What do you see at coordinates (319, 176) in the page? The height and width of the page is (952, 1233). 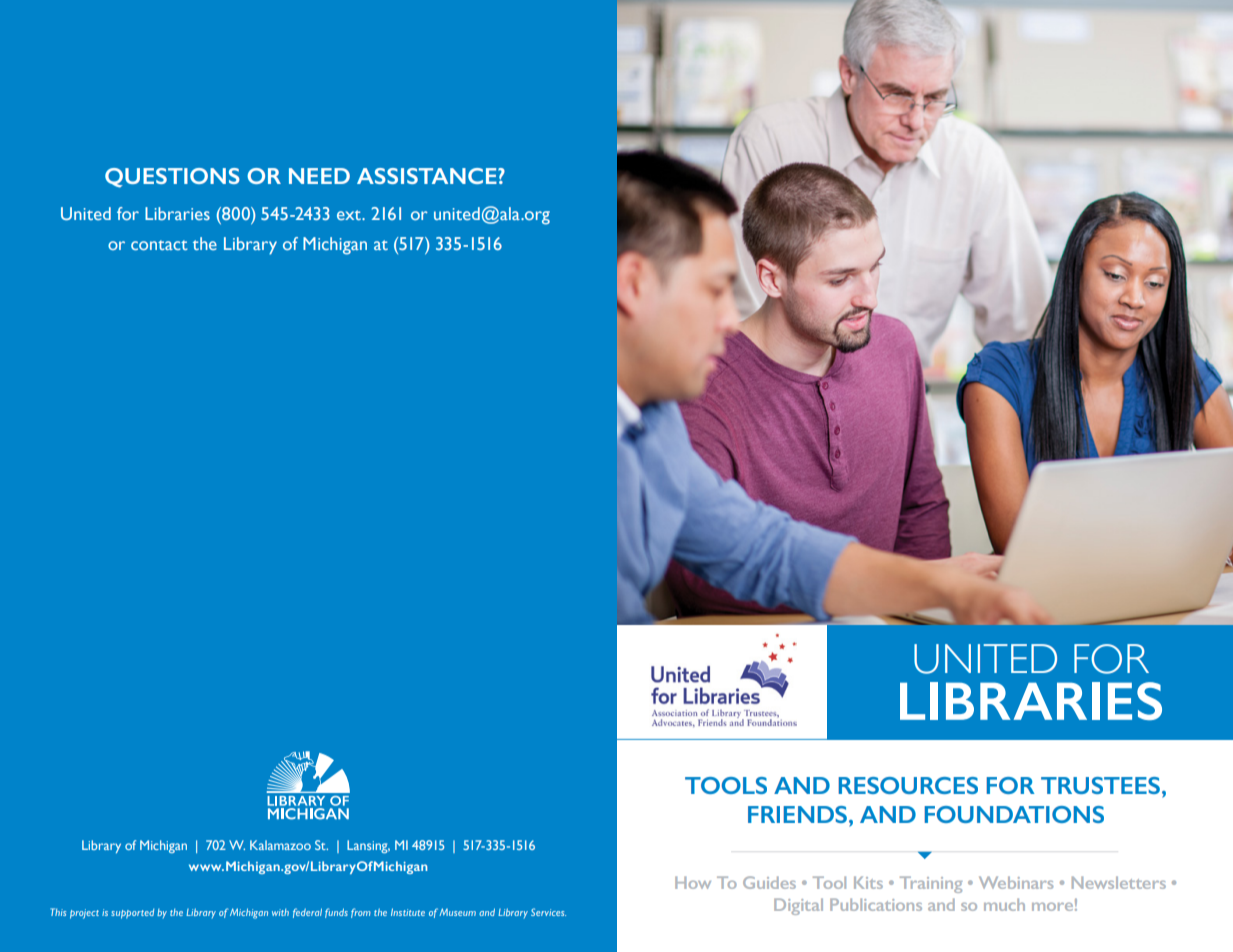 I see `NEED` at bounding box center [319, 176].
